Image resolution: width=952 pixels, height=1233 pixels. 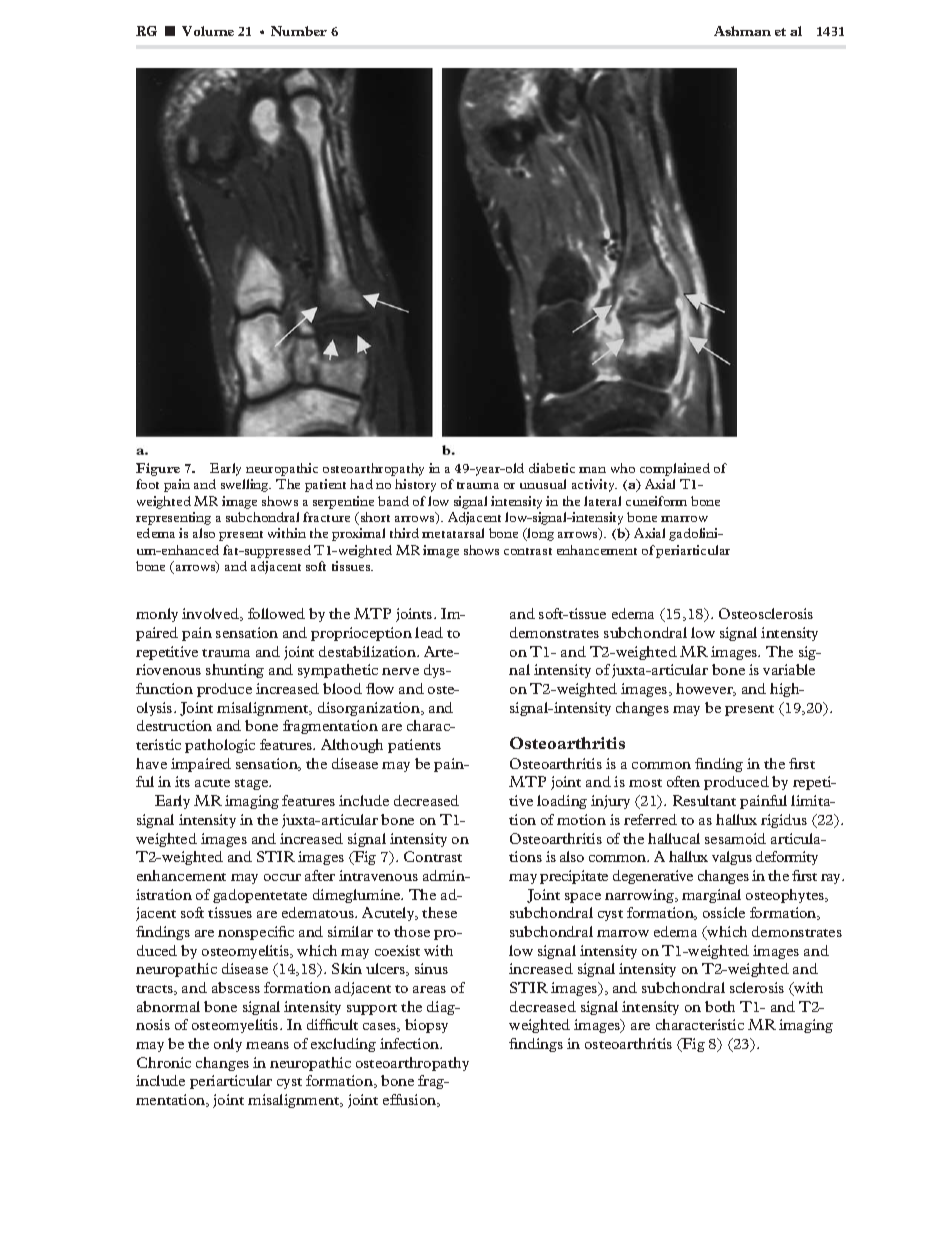 What do you see at coordinates (656, 501) in the page?
I see `cuneiform` at bounding box center [656, 501].
